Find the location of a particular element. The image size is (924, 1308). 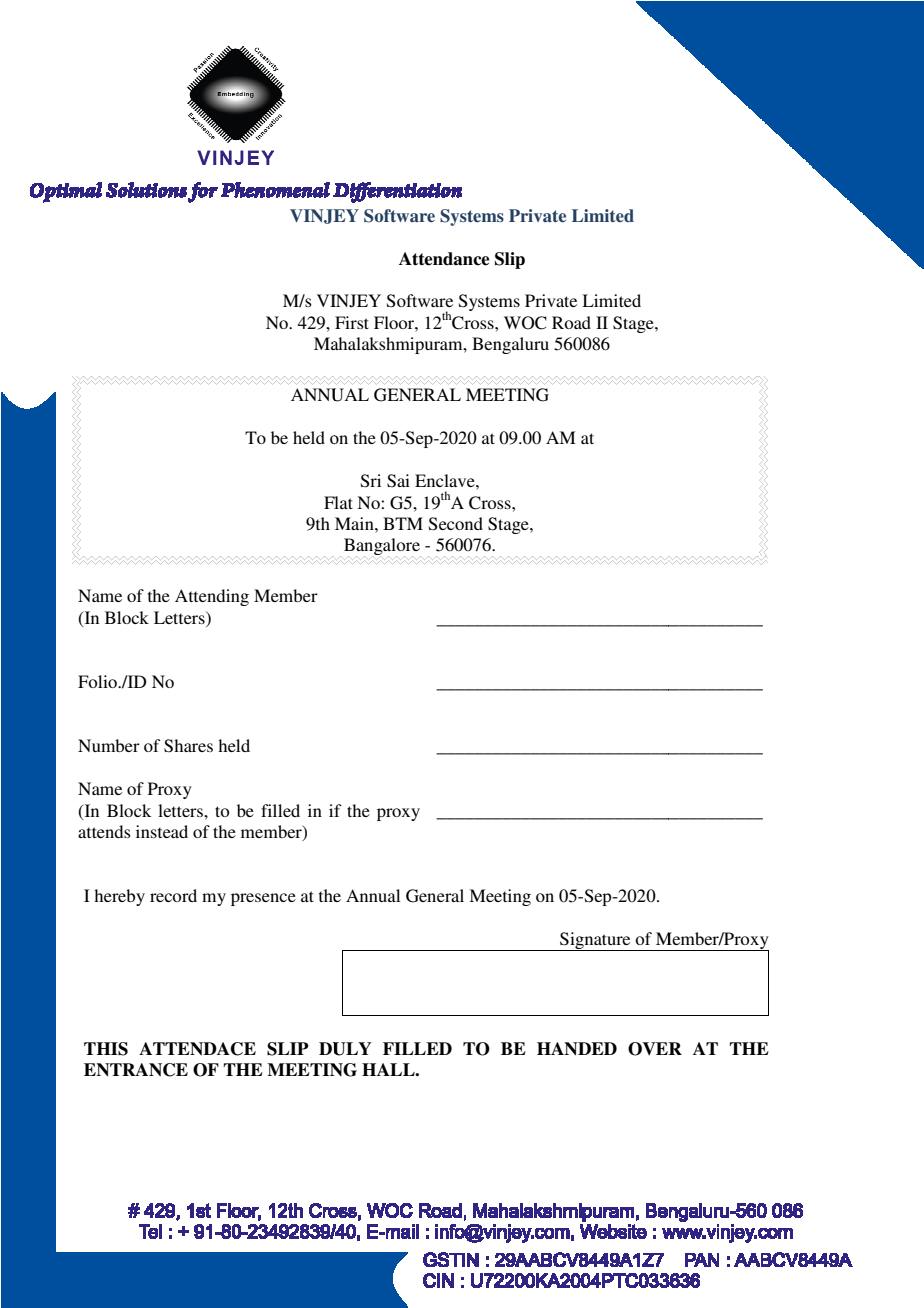

Shares is located at coordinates (188, 746).
